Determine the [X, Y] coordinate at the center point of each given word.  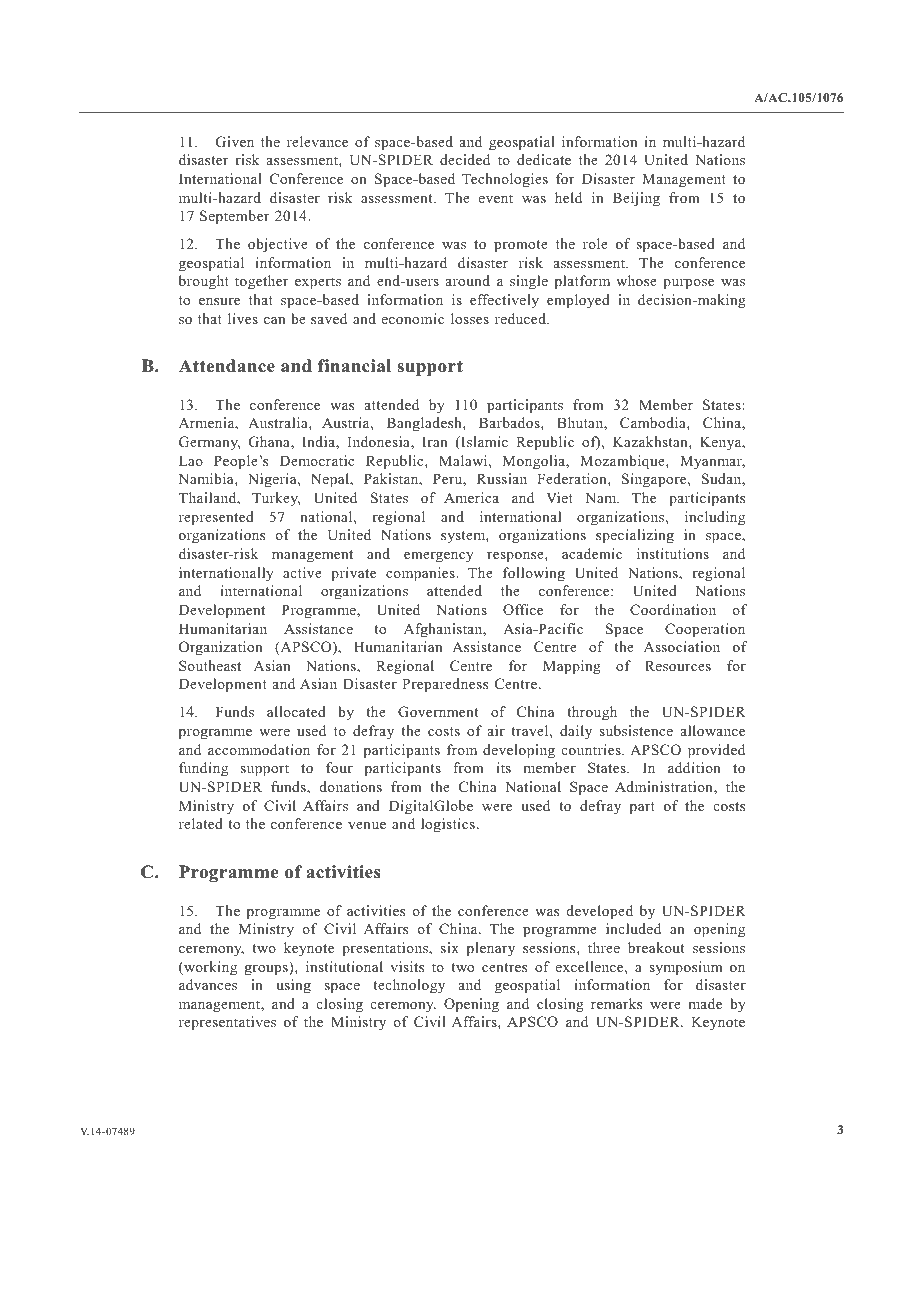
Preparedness [445, 685]
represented [216, 518]
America [471, 497]
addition [694, 767]
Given [235, 142]
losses [470, 318]
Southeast [210, 665]
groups [267, 970]
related [201, 823]
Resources [678, 665]
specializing [635, 536]
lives [243, 318]
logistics [448, 825]
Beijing [636, 199]
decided [465, 159]
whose [636, 280]
